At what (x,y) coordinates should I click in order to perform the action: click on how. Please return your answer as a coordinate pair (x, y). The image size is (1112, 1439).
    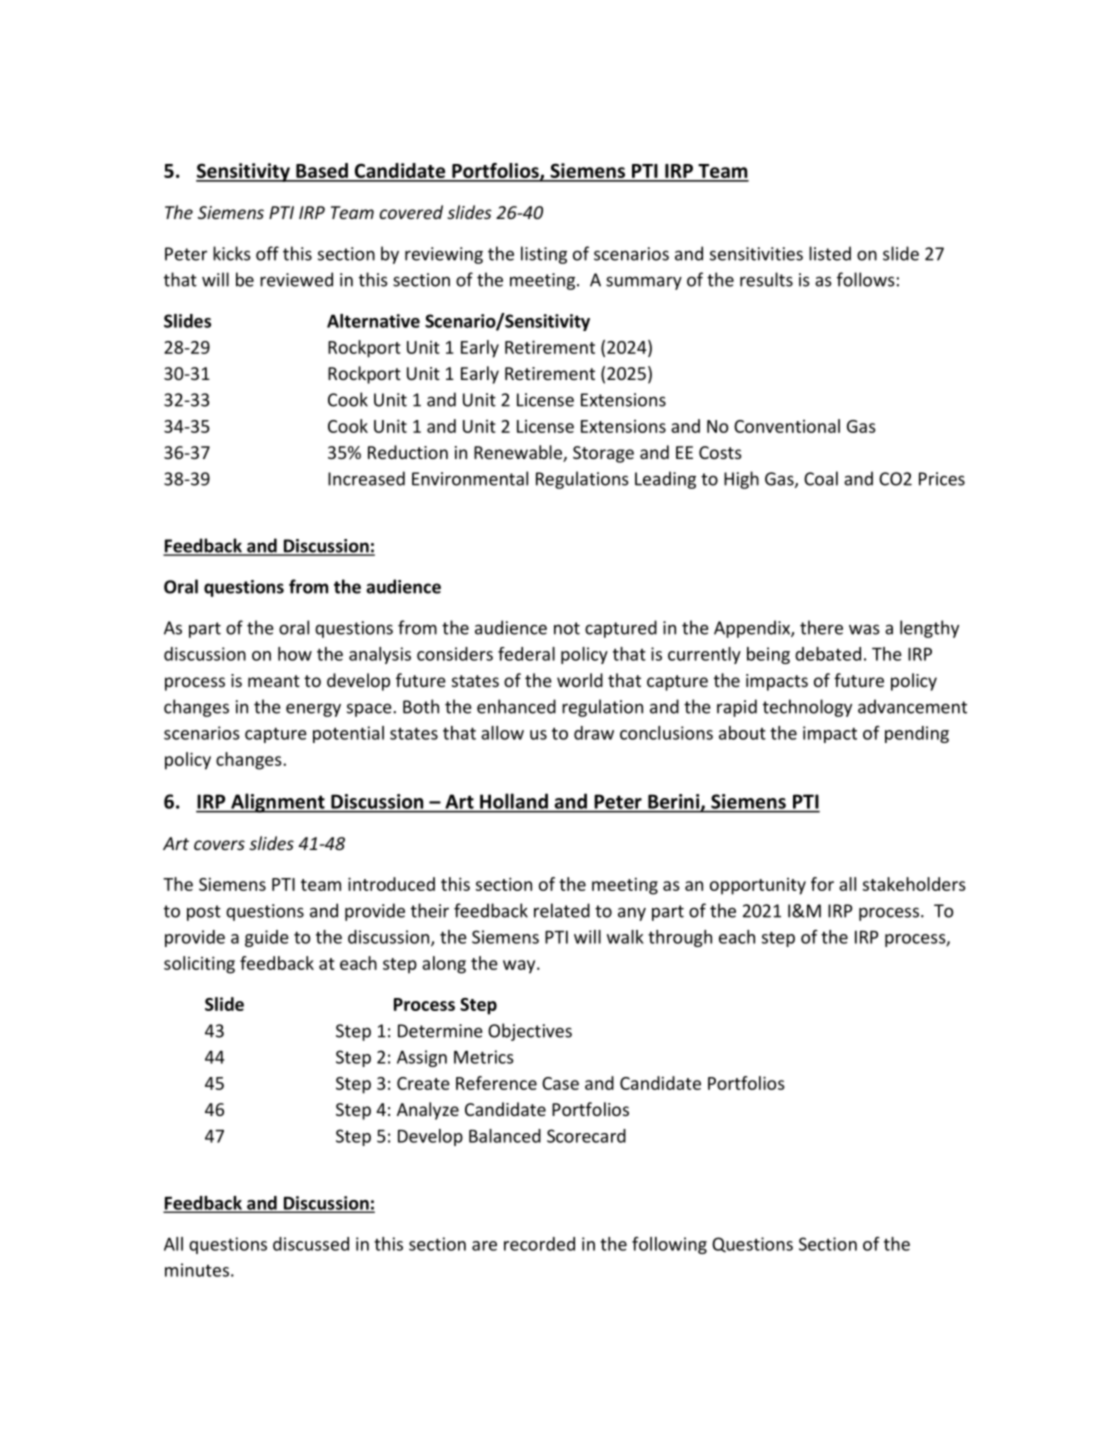
    Looking at the image, I should click on (295, 654).
